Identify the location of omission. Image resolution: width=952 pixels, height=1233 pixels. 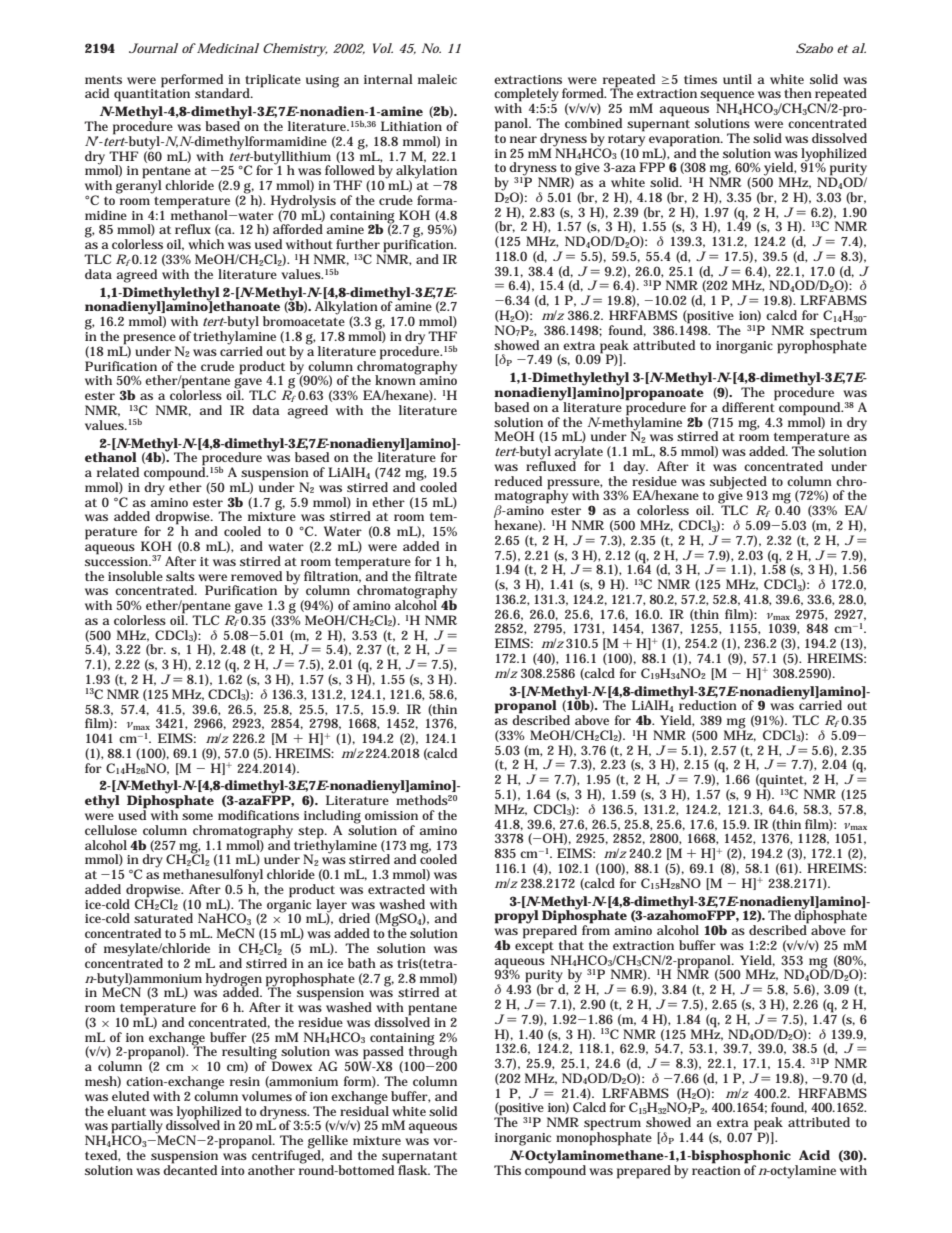
(391, 815).
